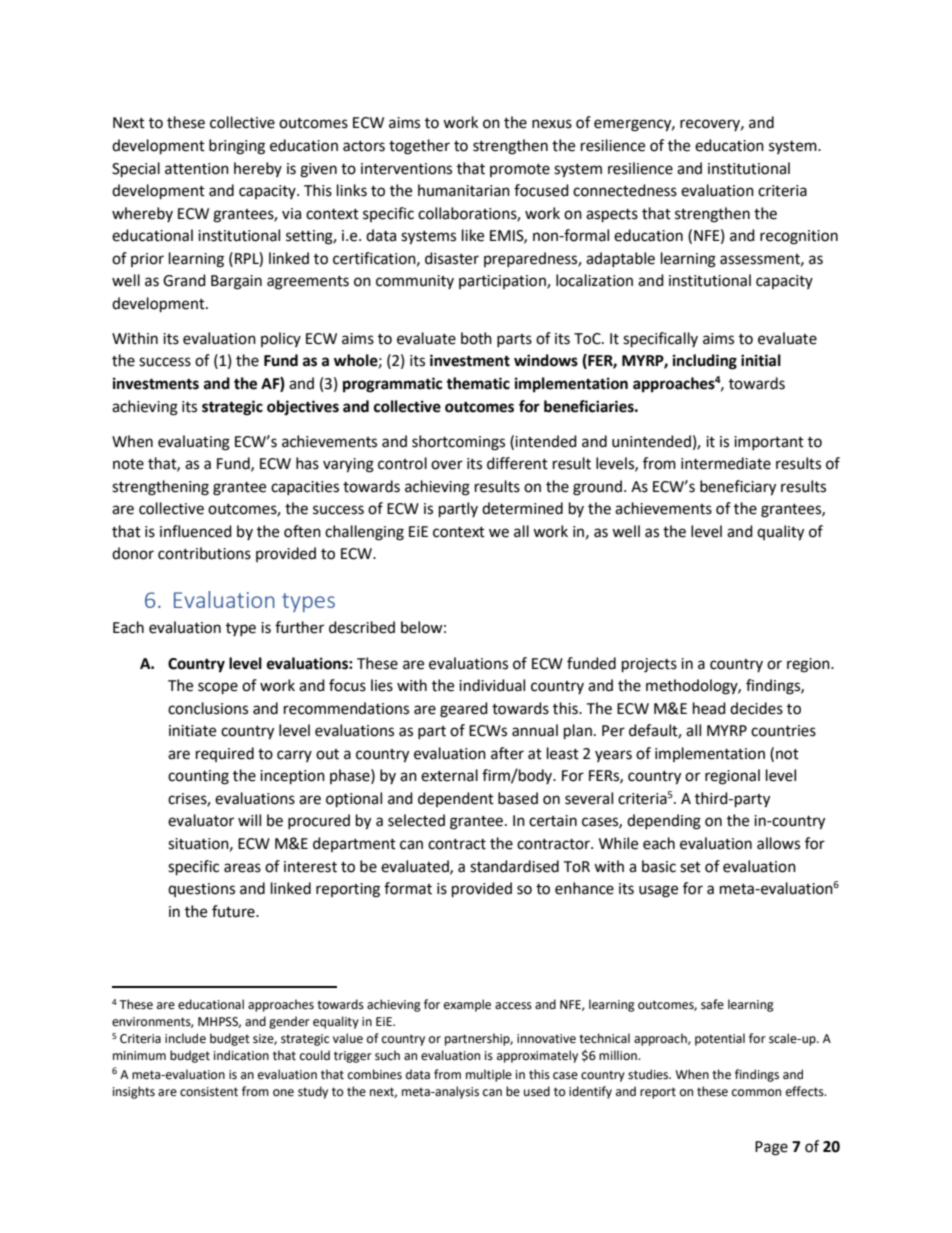 The image size is (952, 1233). What do you see at coordinates (196, 531) in the page?
I see `influenced` at bounding box center [196, 531].
